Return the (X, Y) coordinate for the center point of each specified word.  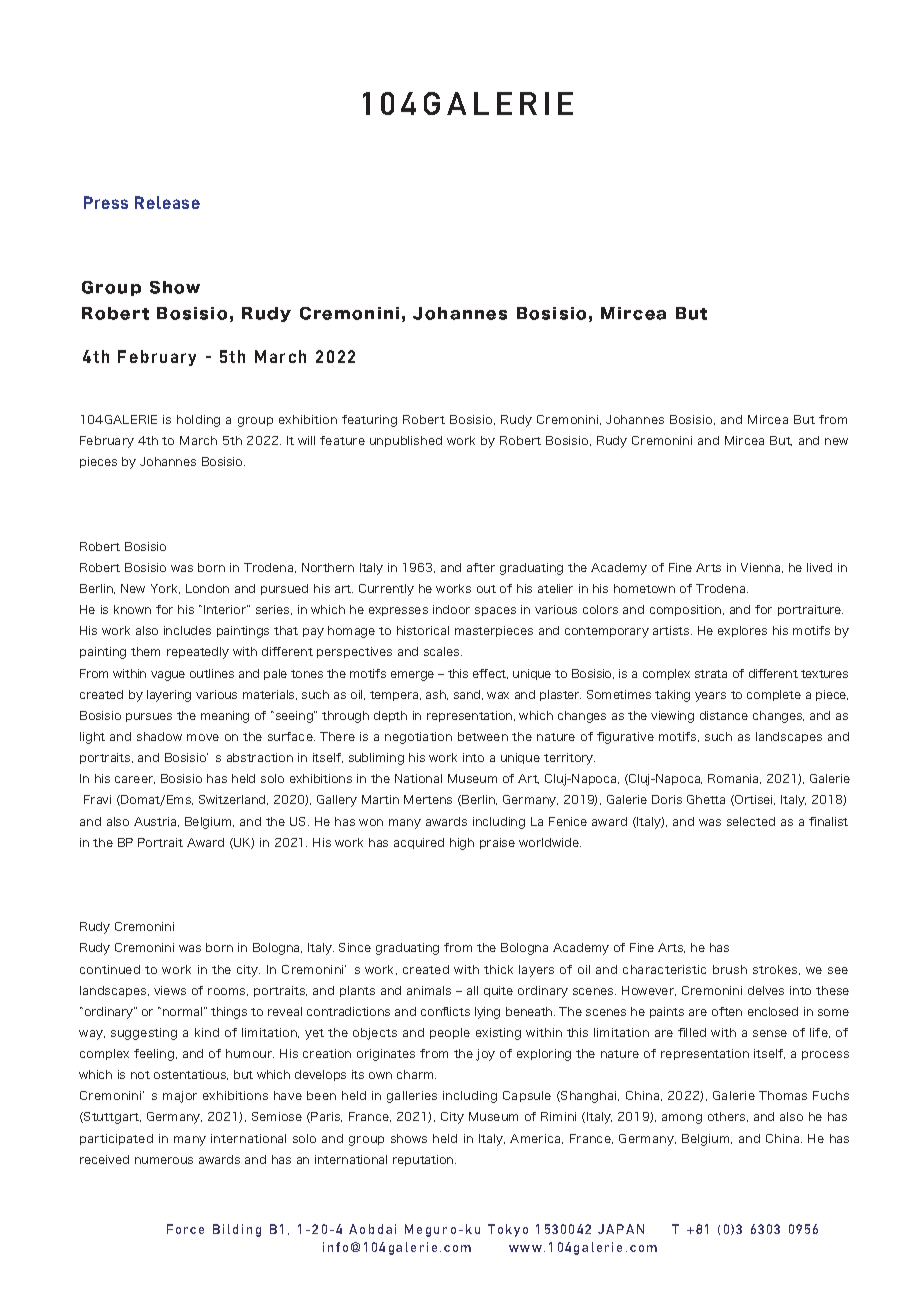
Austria (156, 822)
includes (187, 630)
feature (342, 440)
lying (487, 1013)
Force (185, 1229)
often (727, 1011)
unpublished (406, 441)
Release (167, 202)
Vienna (762, 568)
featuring (369, 421)
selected (751, 821)
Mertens (428, 799)
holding (198, 421)
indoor (451, 609)
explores (742, 631)
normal (184, 1011)
